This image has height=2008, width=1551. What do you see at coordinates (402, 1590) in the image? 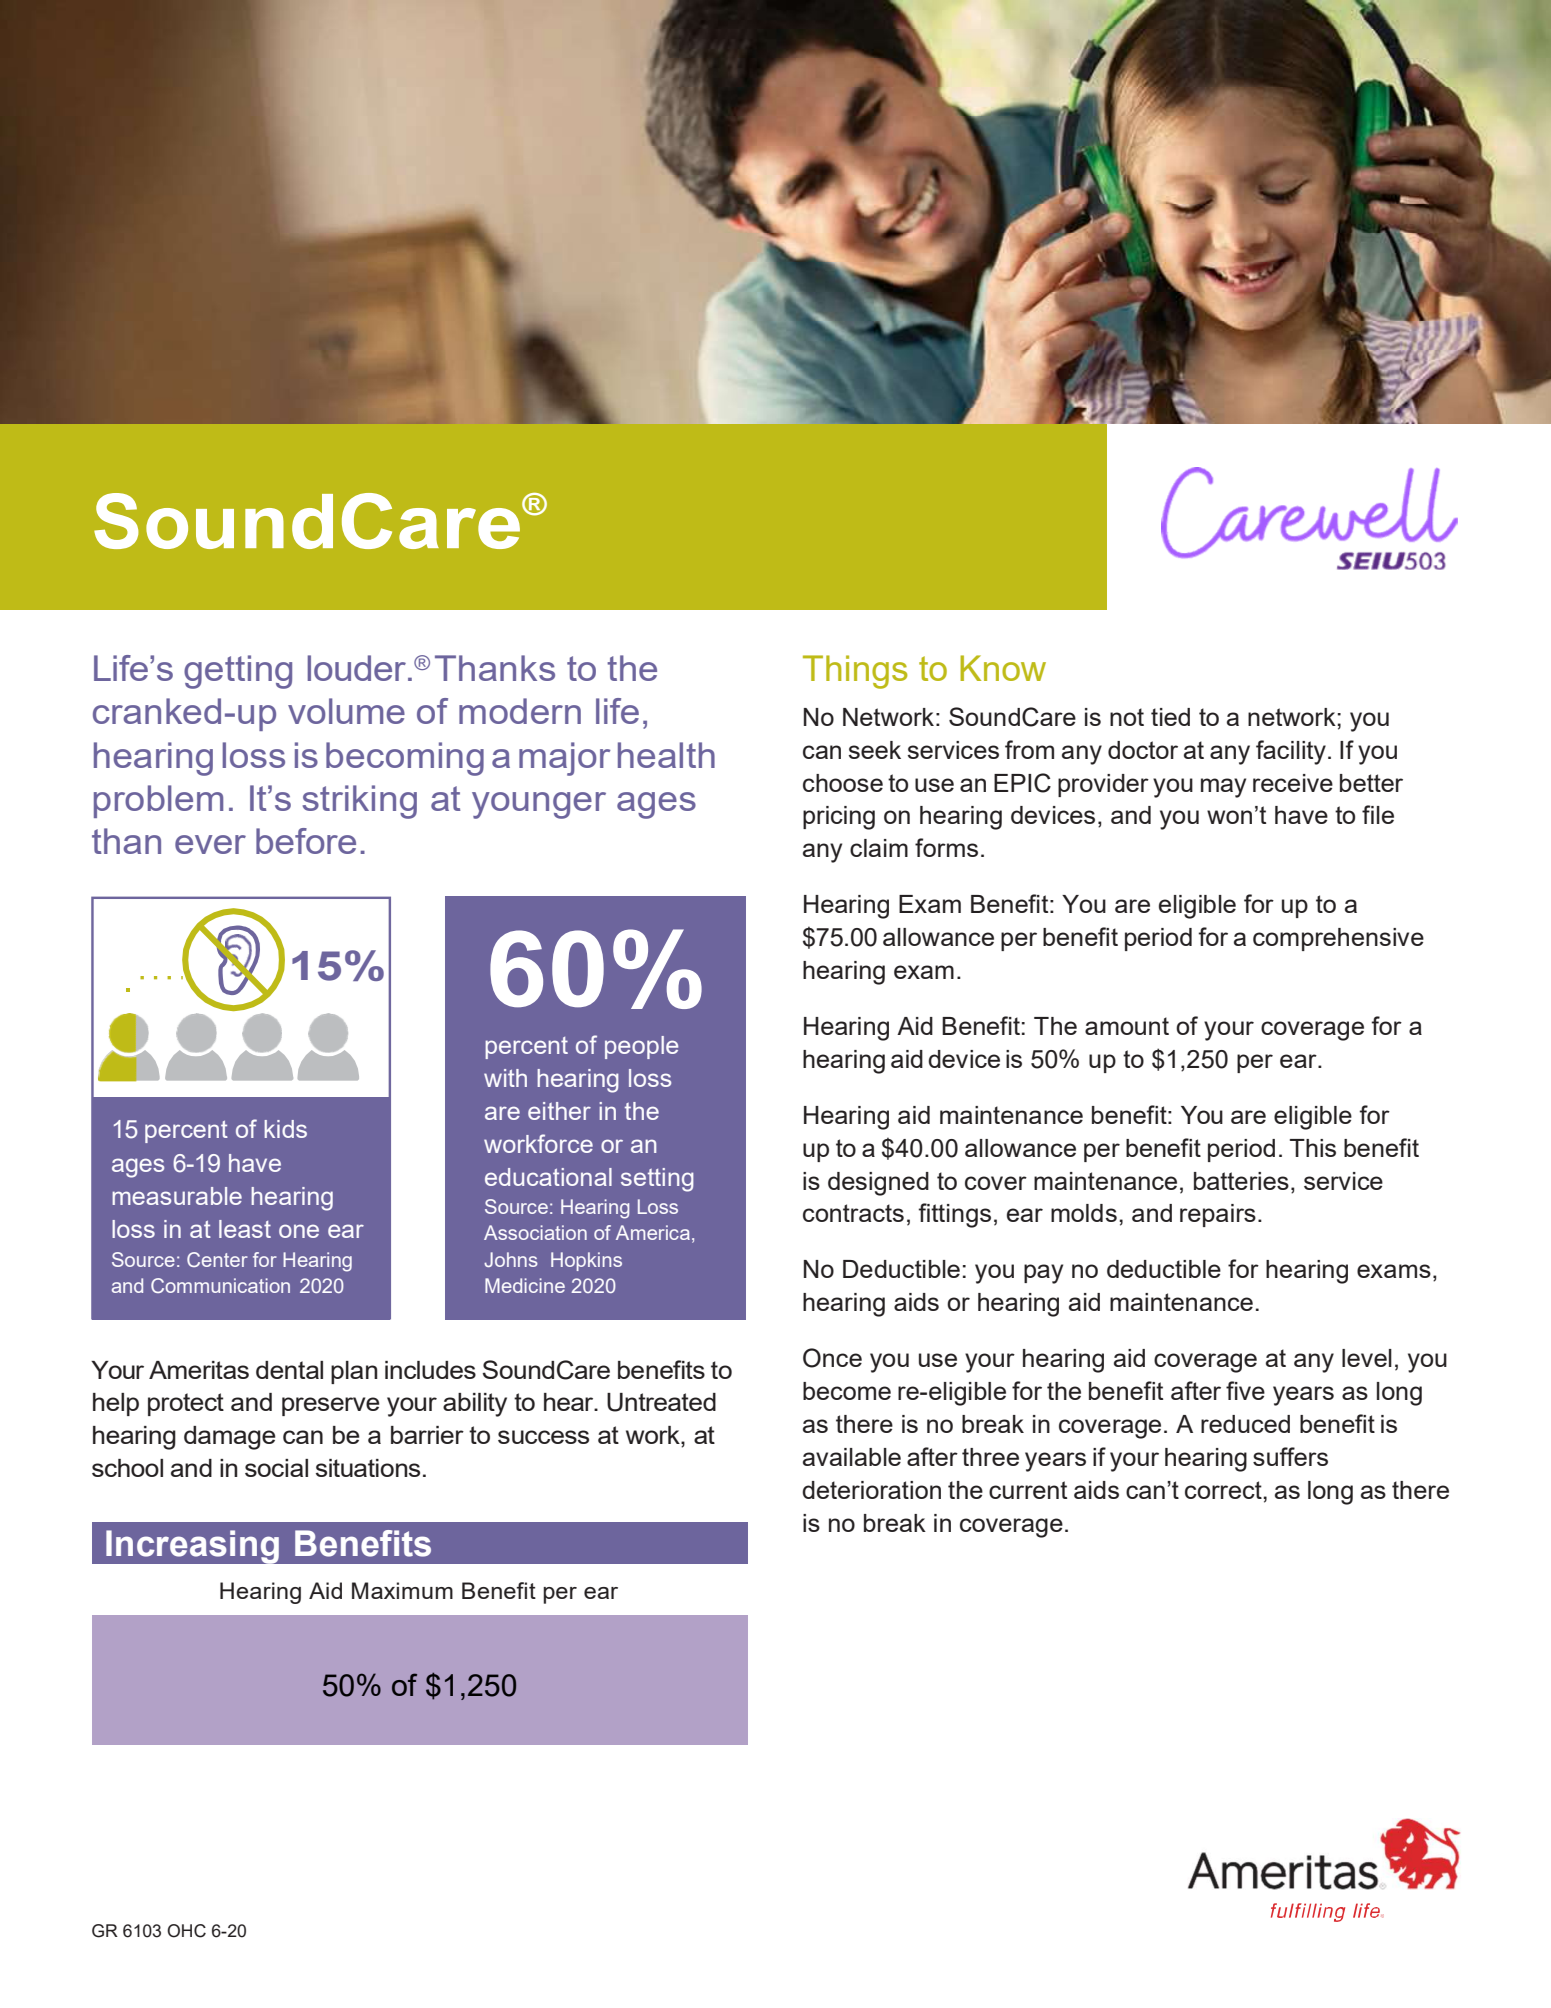
I see `Maximum` at bounding box center [402, 1590].
